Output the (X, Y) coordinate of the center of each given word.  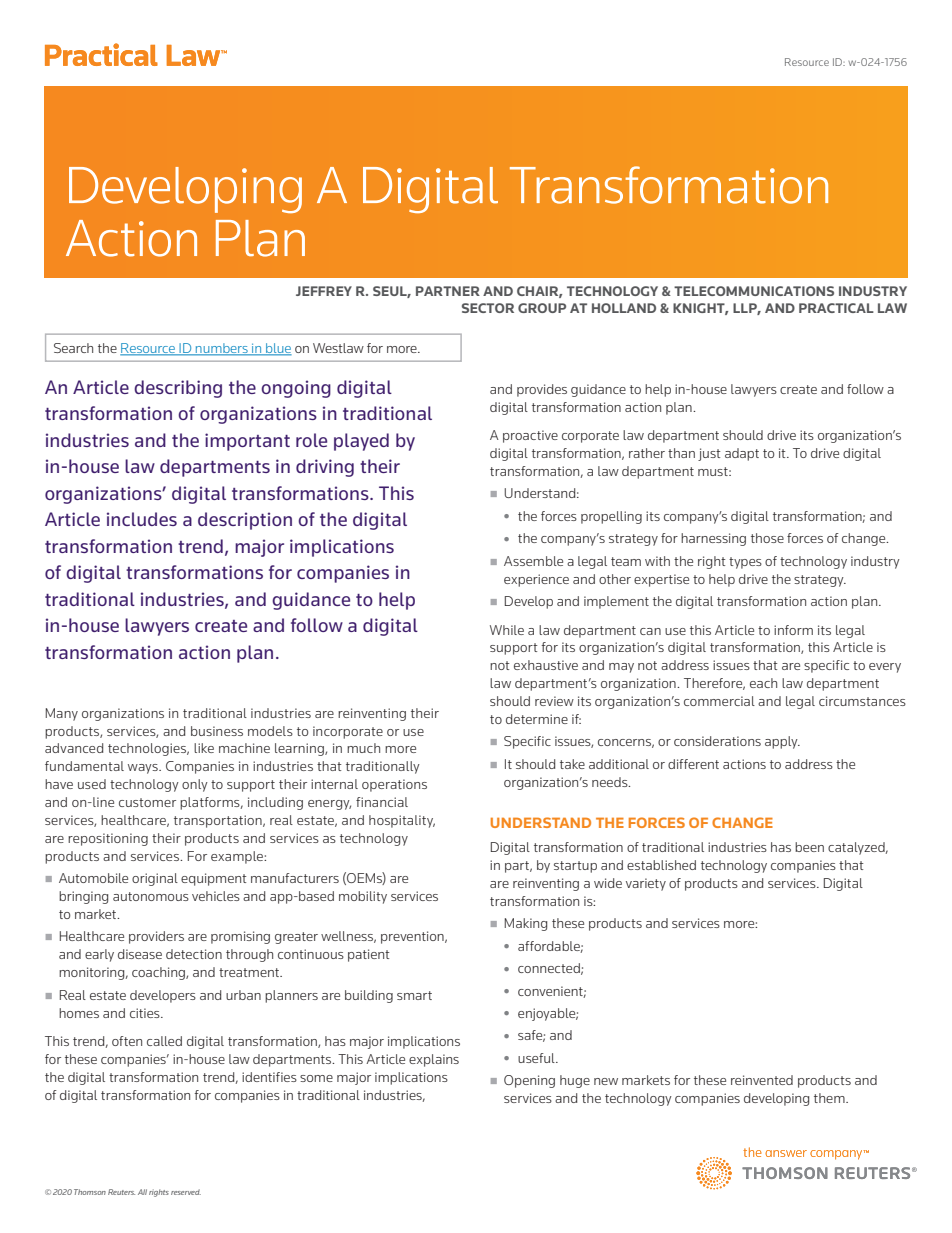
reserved (186, 1192)
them (830, 1098)
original (155, 879)
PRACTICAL (836, 308)
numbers (222, 349)
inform (793, 630)
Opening (529, 1081)
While (507, 630)
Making (525, 924)
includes (142, 519)
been (809, 847)
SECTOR (488, 308)
